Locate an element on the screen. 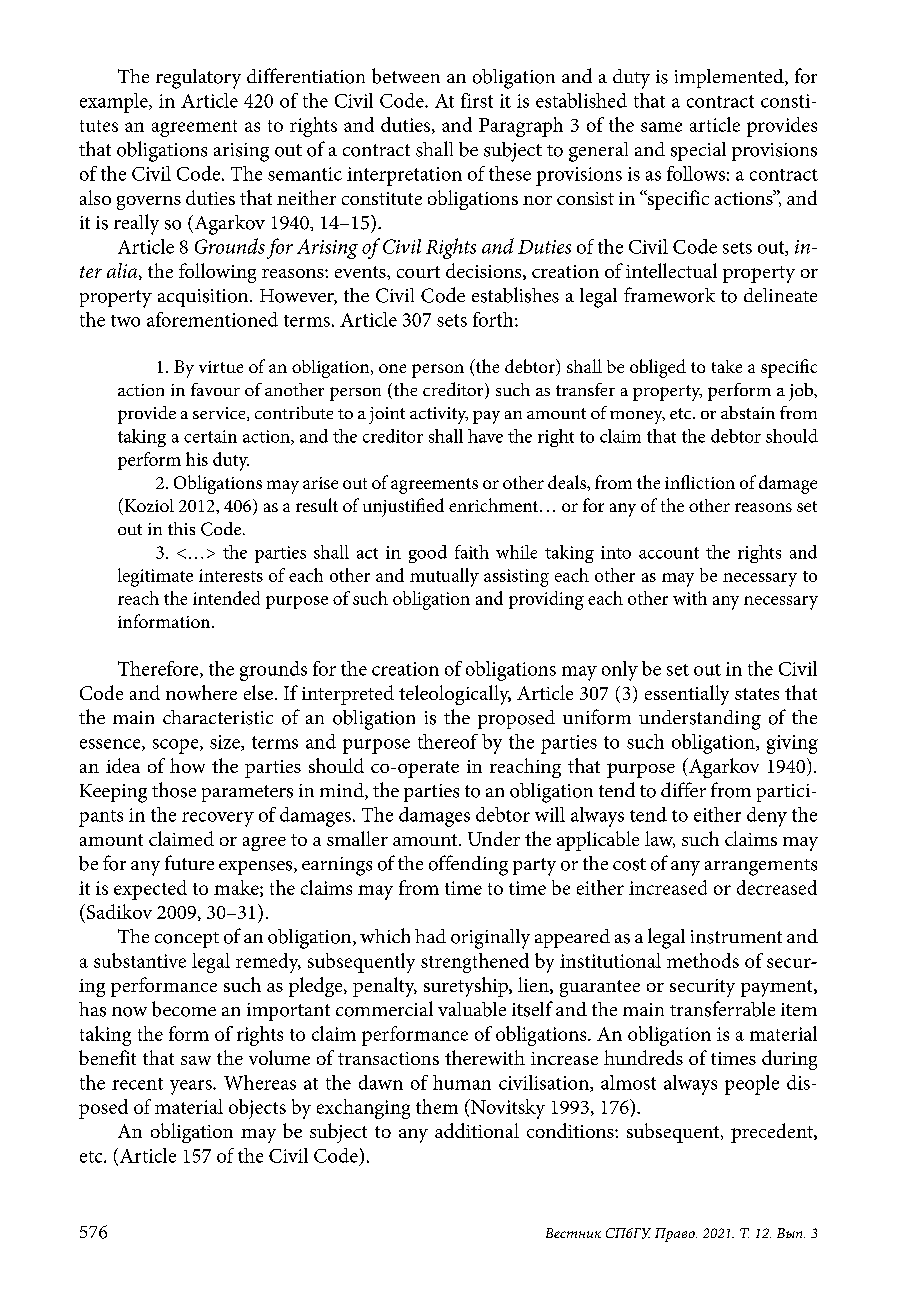  regulatory is located at coordinates (198, 79).
